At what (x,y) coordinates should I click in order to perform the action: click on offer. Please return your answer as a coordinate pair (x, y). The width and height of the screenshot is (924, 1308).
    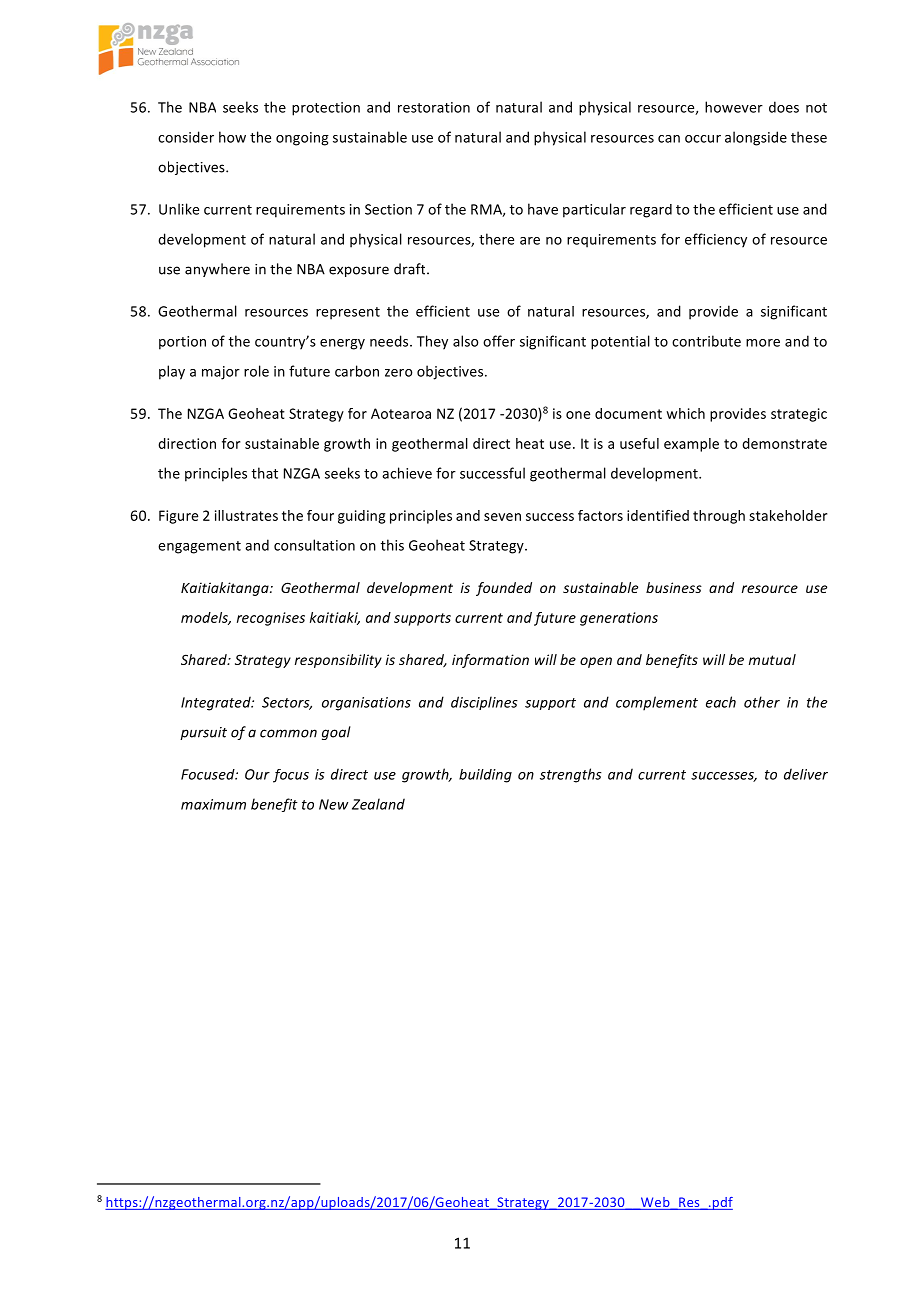
    Looking at the image, I should click on (499, 341).
